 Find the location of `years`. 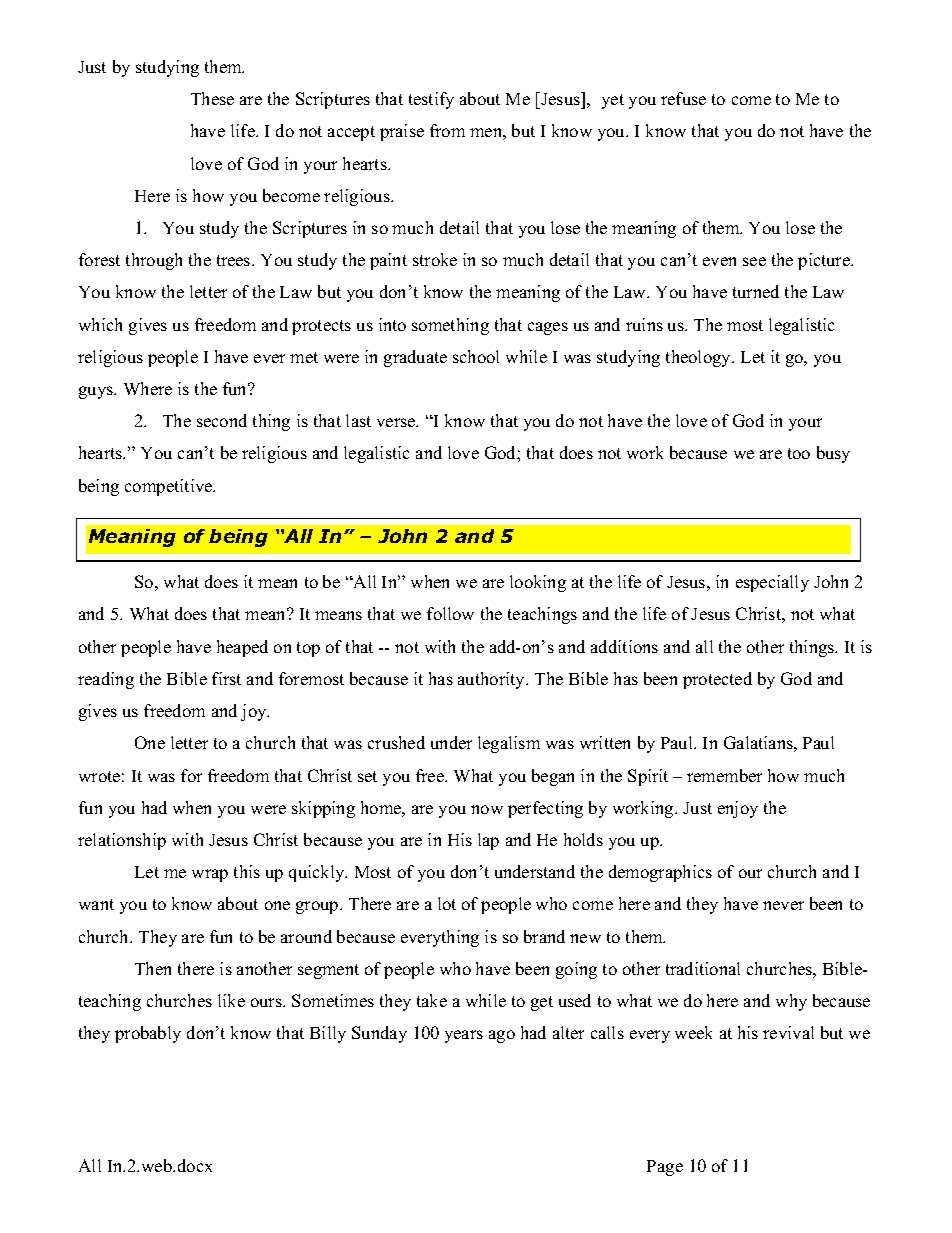

years is located at coordinates (464, 1036).
